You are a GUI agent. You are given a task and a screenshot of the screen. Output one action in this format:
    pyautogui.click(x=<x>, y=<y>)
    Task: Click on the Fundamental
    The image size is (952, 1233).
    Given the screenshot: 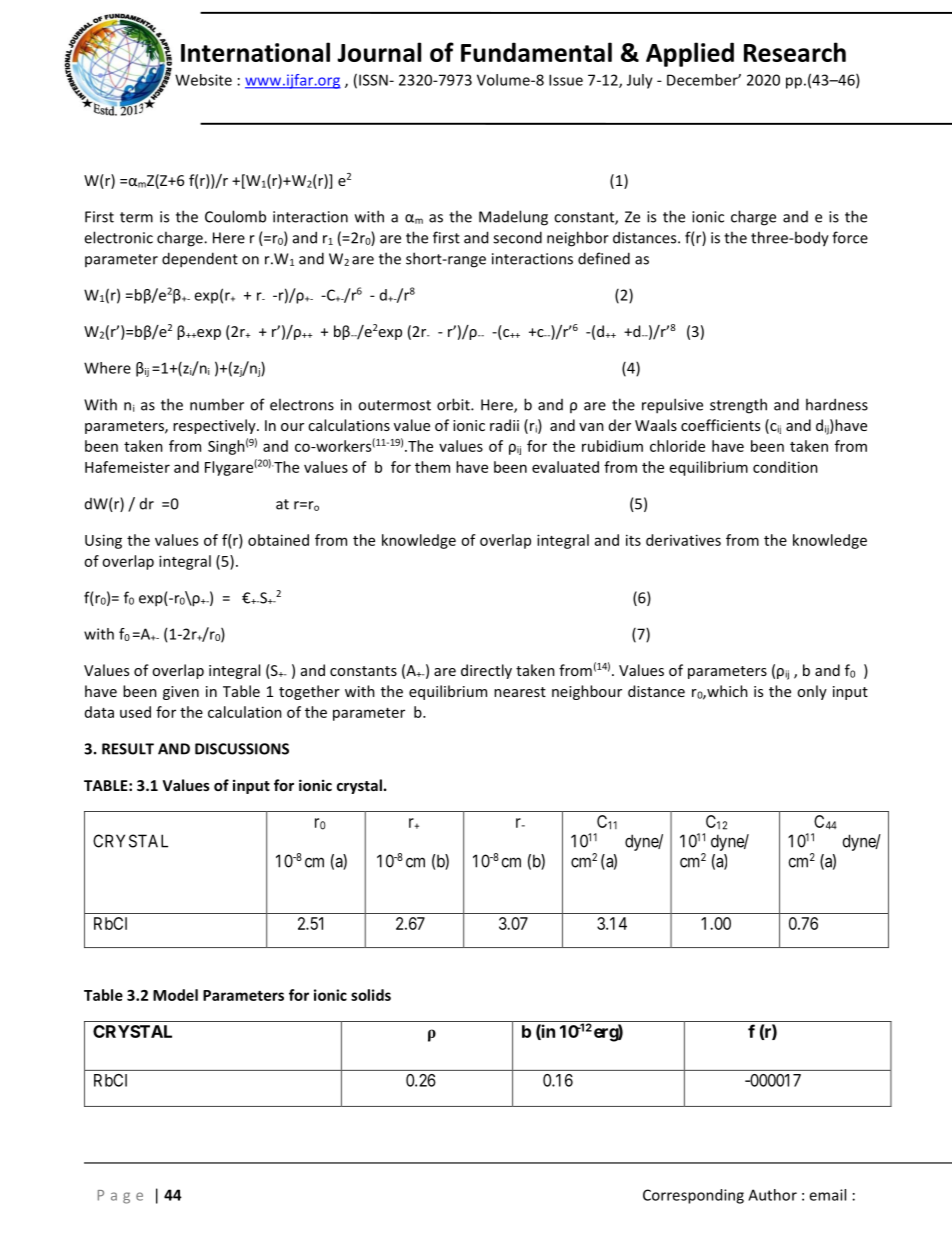 What is the action you would take?
    pyautogui.click(x=536, y=52)
